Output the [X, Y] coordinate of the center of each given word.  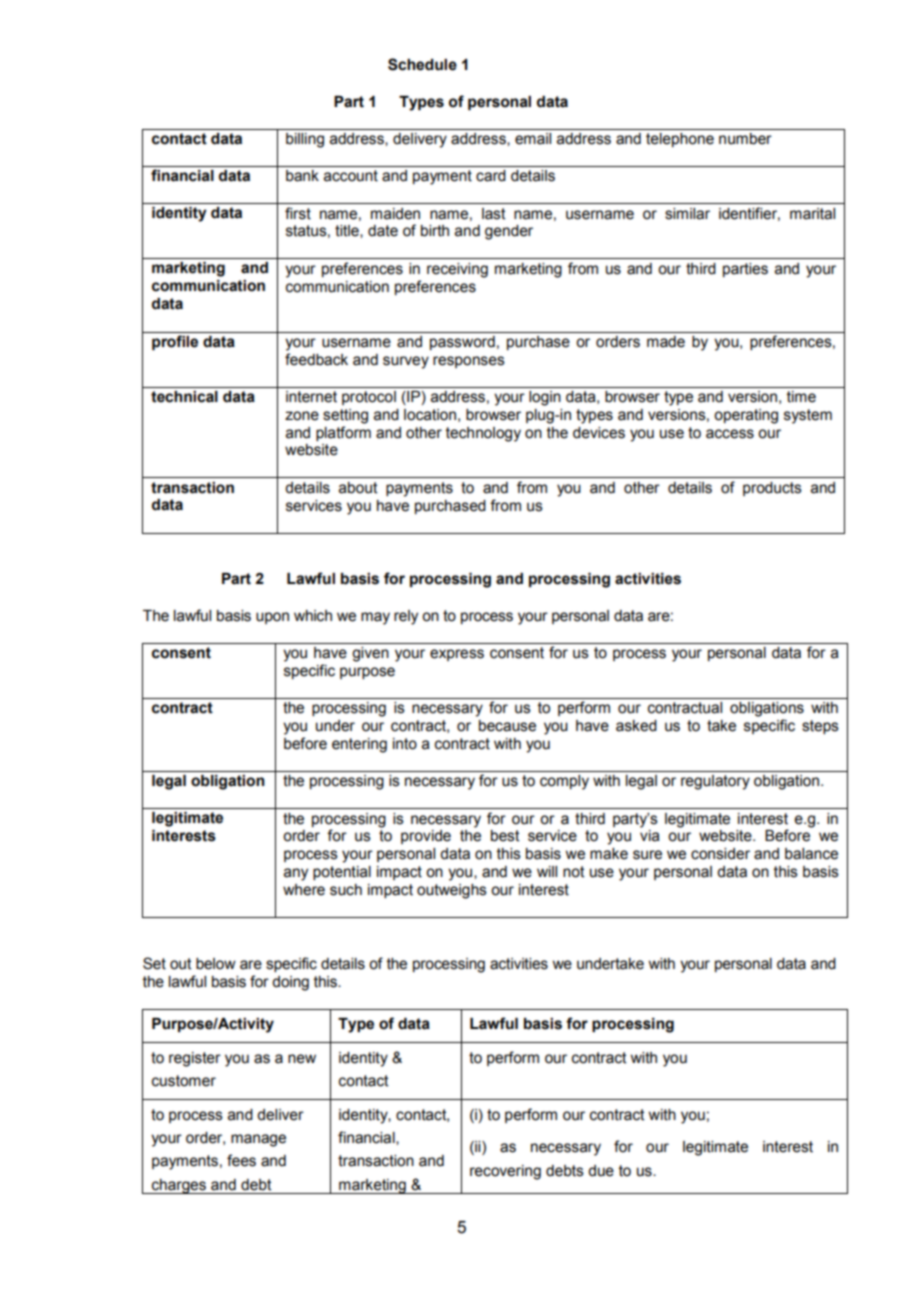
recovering [505, 1172]
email [533, 139]
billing [305, 140]
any [296, 874]
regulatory [715, 782]
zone [302, 416]
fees [241, 1160]
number [745, 139]
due [601, 1171]
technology [483, 434]
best [505, 836]
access [730, 434]
